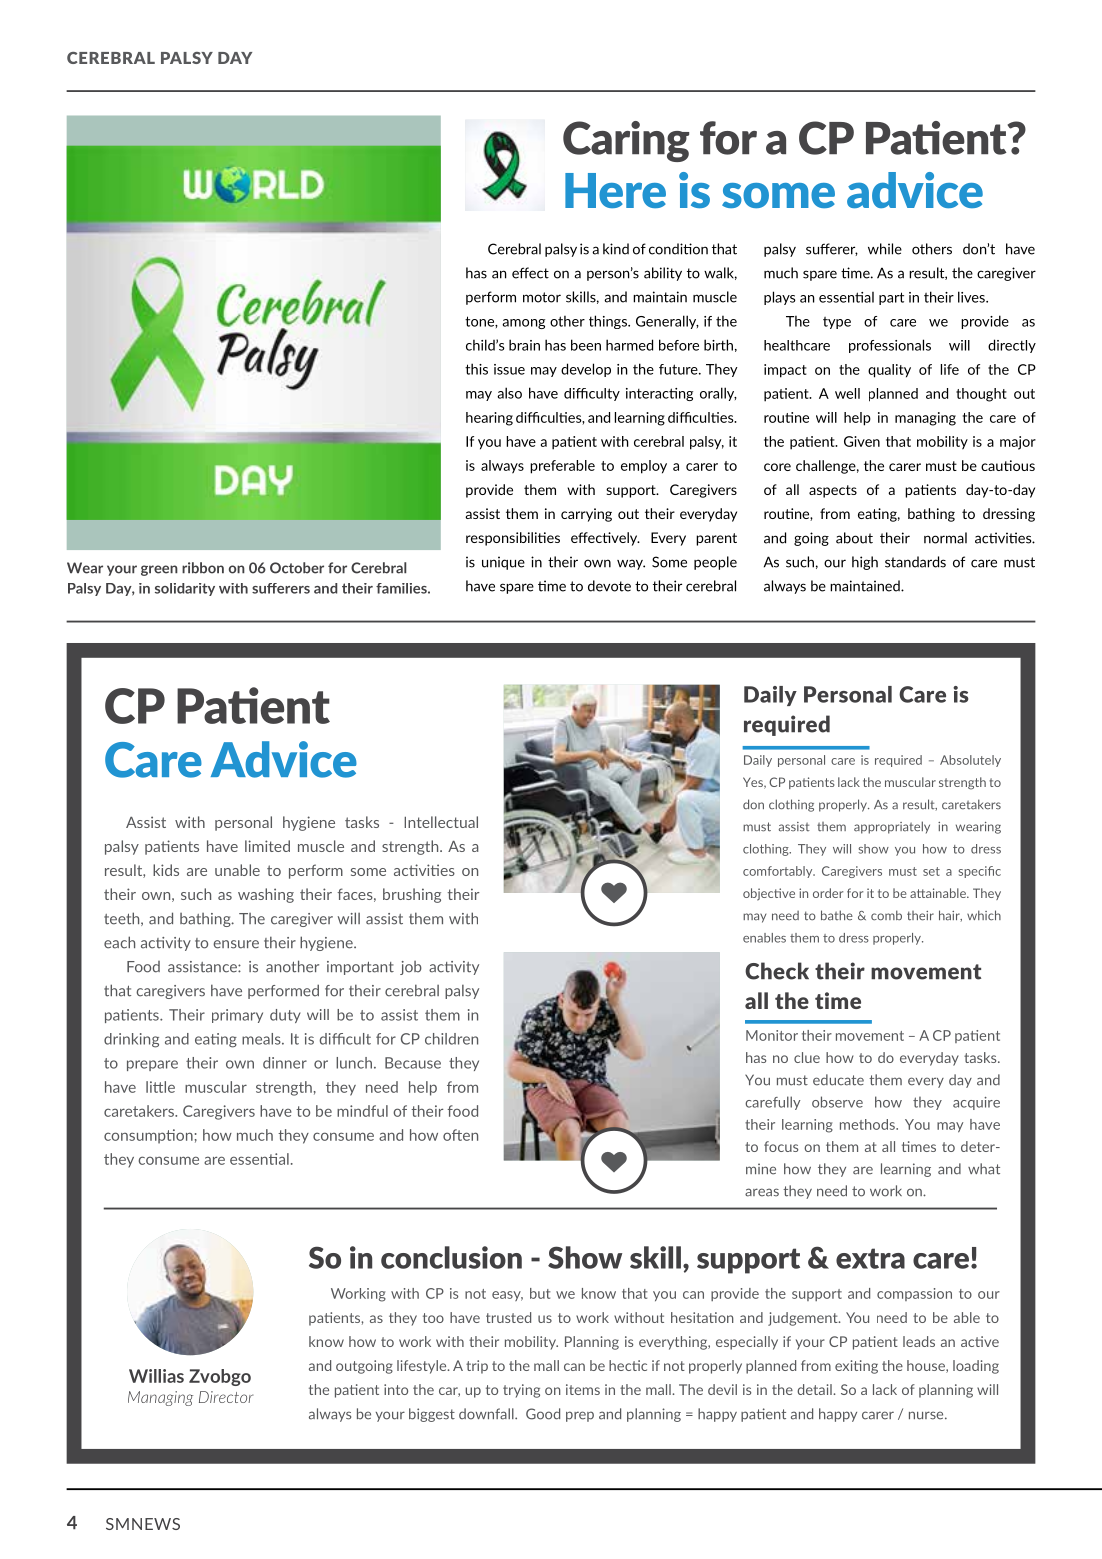 The image size is (1102, 1559). I want to click on October, so click(297, 568).
